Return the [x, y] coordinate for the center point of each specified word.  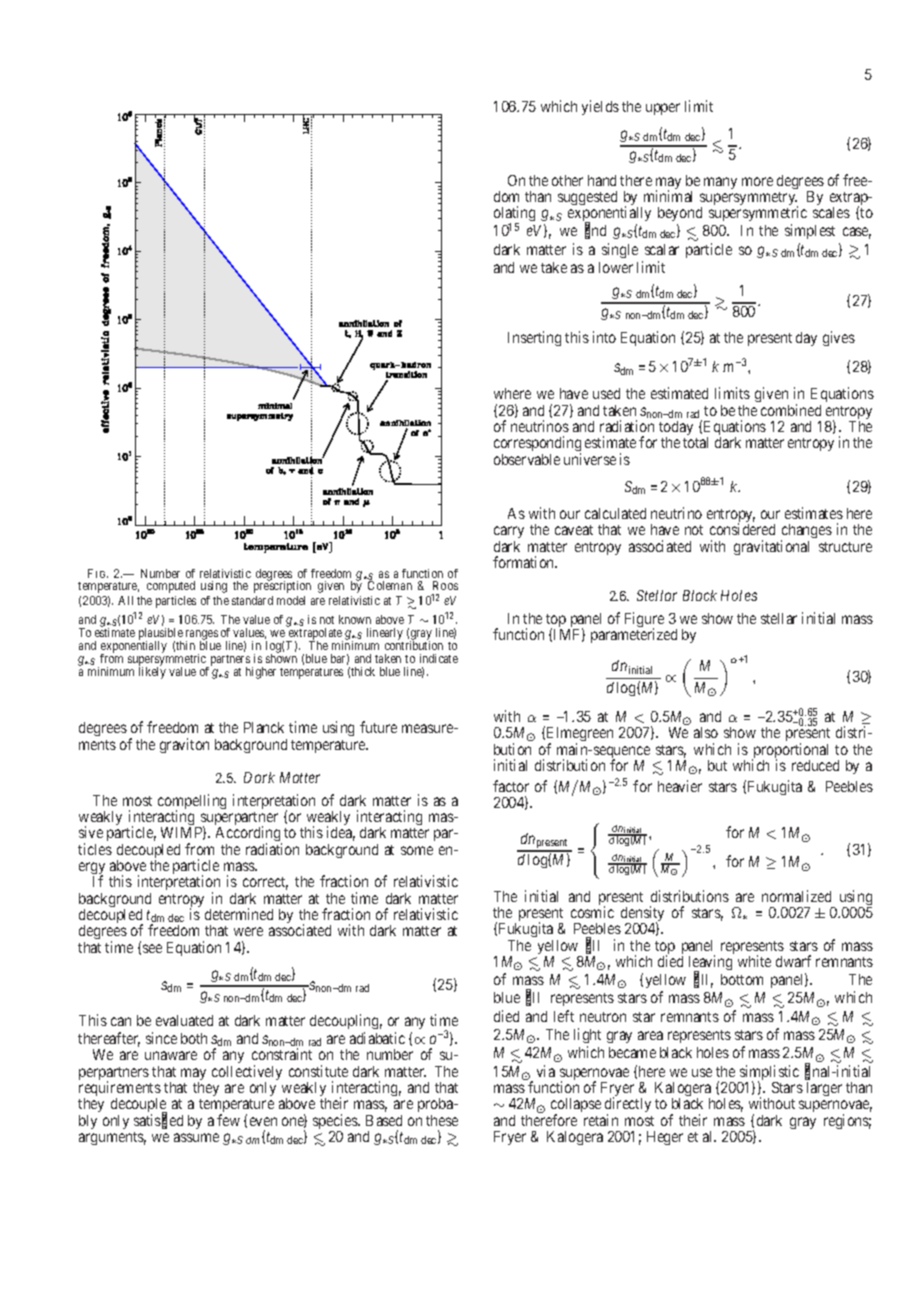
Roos [445, 585]
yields [600, 107]
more [757, 181]
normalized [796, 896]
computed [171, 587]
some [417, 850]
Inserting [534, 338]
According [249, 835]
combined [791, 410]
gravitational [771, 547]
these [442, 1120]
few [228, 1120]
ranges [202, 636]
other [567, 180]
